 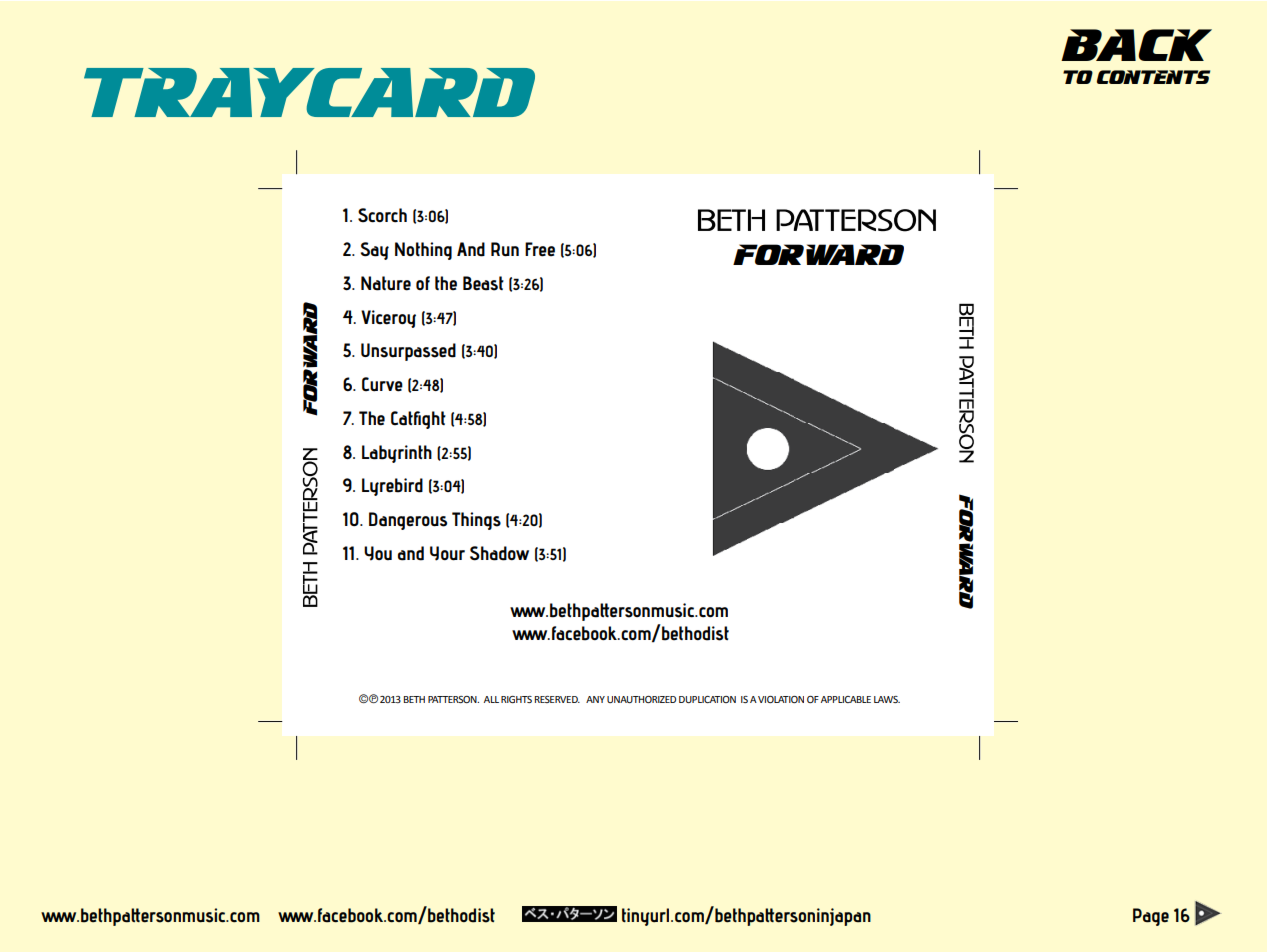 What do you see at coordinates (491, 699) in the page?
I see `ALL` at bounding box center [491, 699].
